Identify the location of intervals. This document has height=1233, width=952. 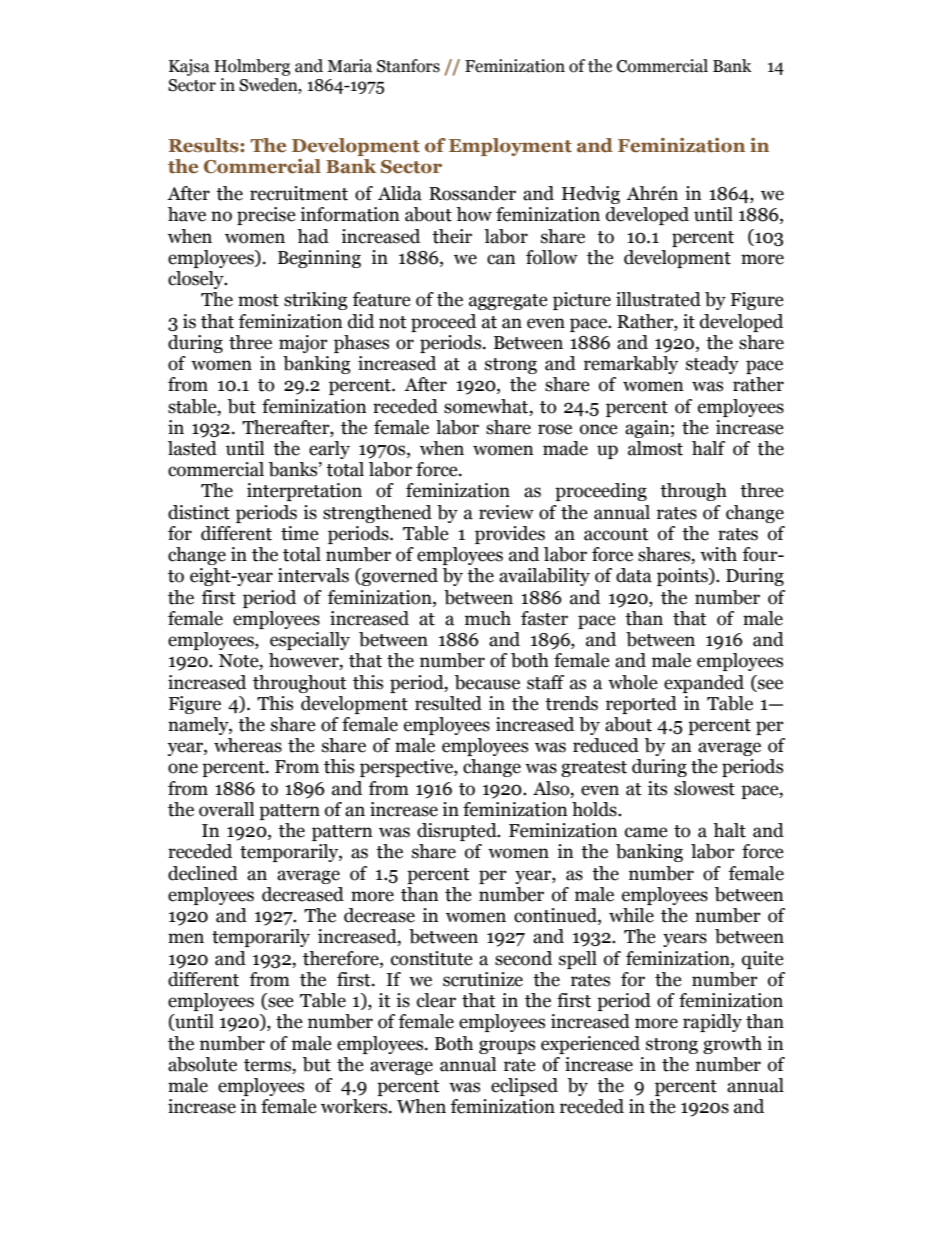
(313, 575).
